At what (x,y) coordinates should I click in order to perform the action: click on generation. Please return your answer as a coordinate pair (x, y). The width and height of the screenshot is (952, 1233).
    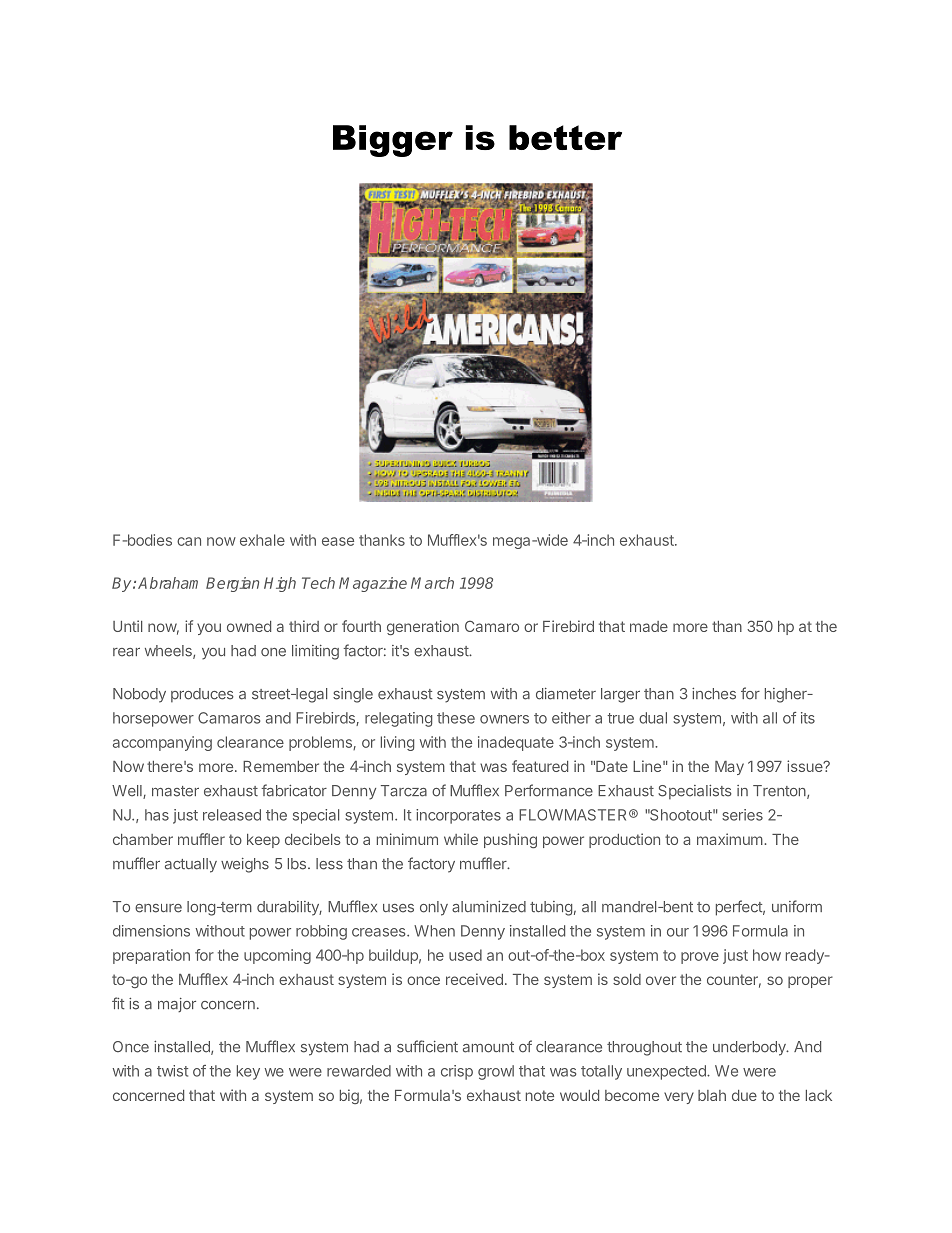
    Looking at the image, I should click on (423, 627).
